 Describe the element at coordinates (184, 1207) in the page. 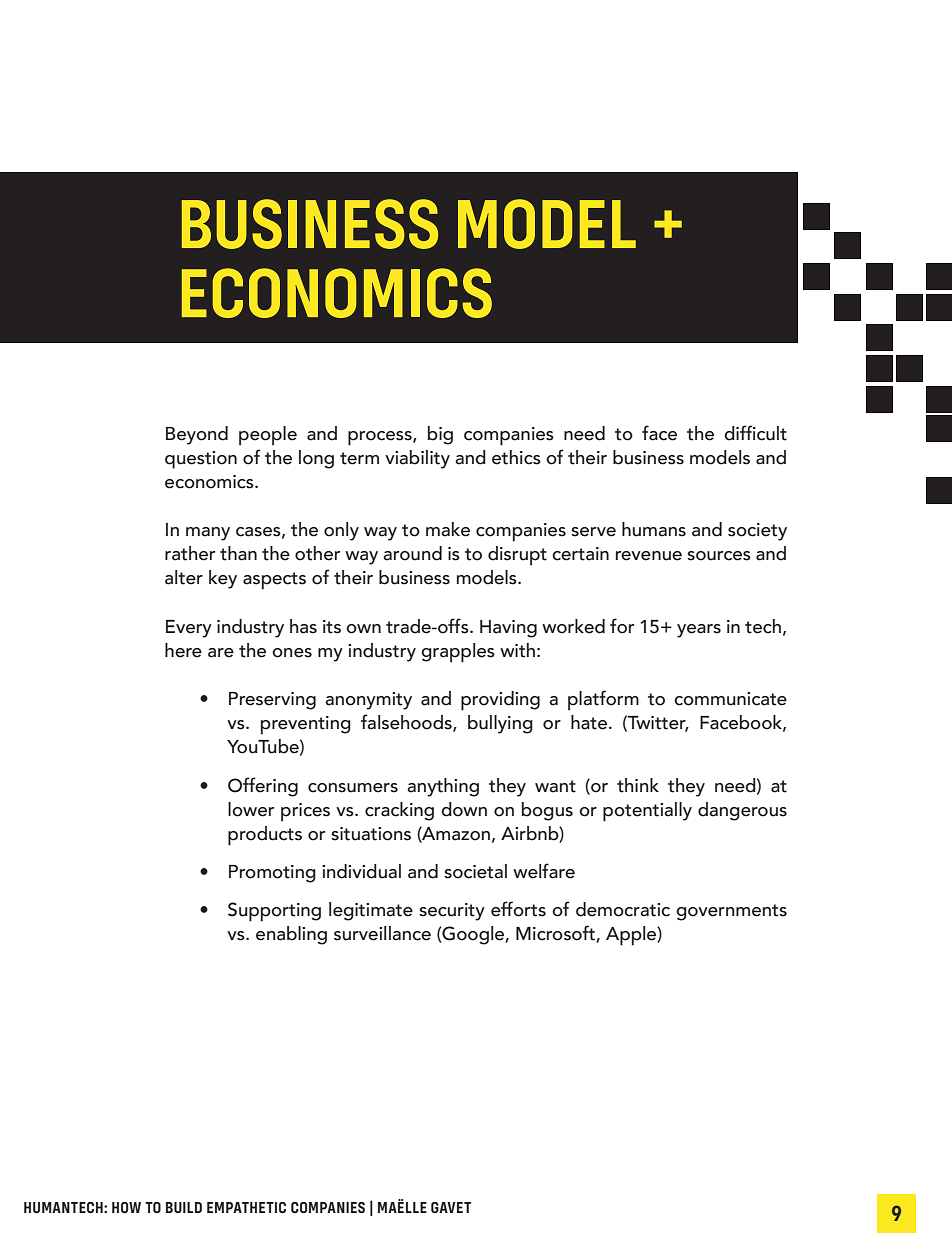

I see `BUILD` at that location.
